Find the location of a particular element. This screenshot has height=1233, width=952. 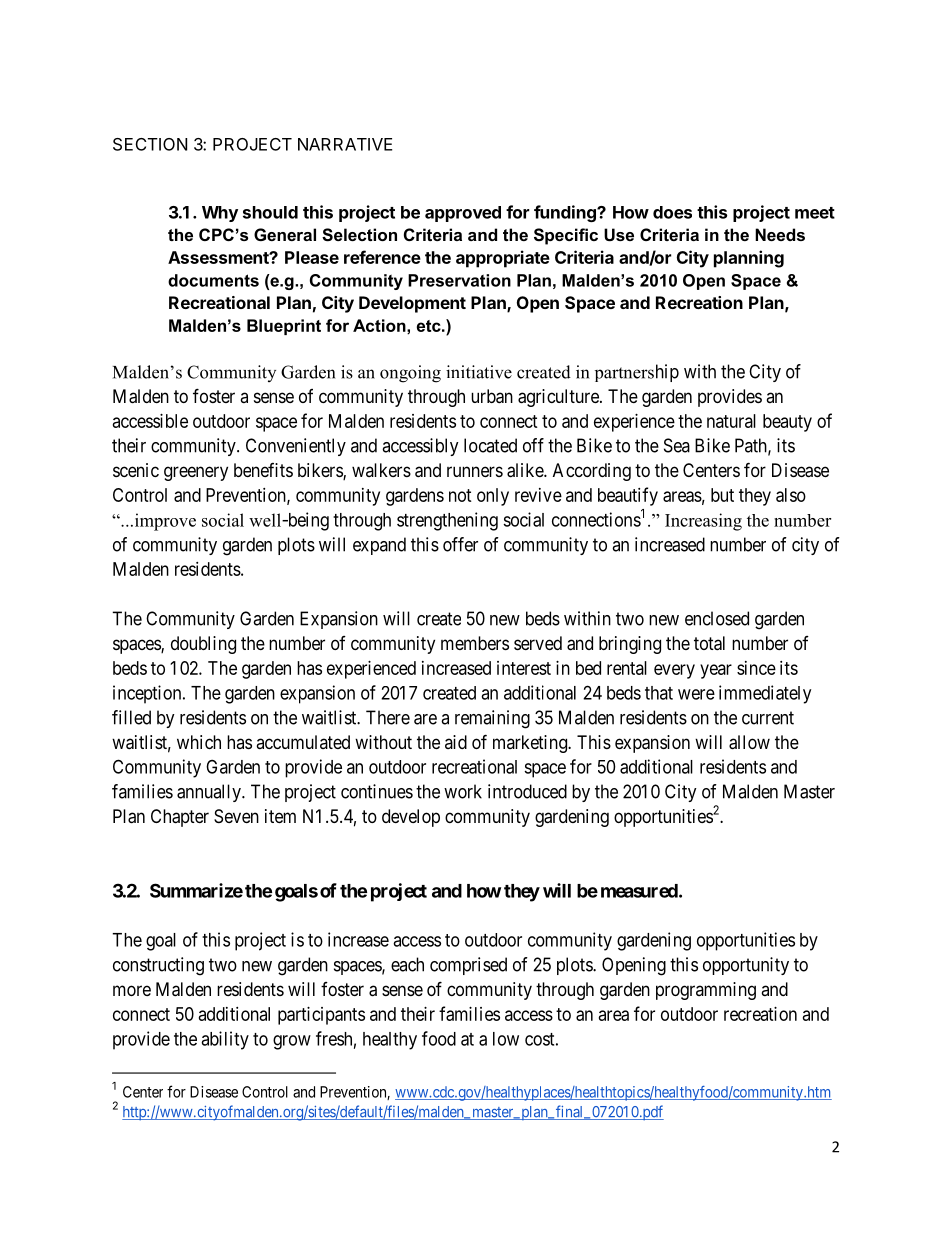

Why is located at coordinates (220, 214).
